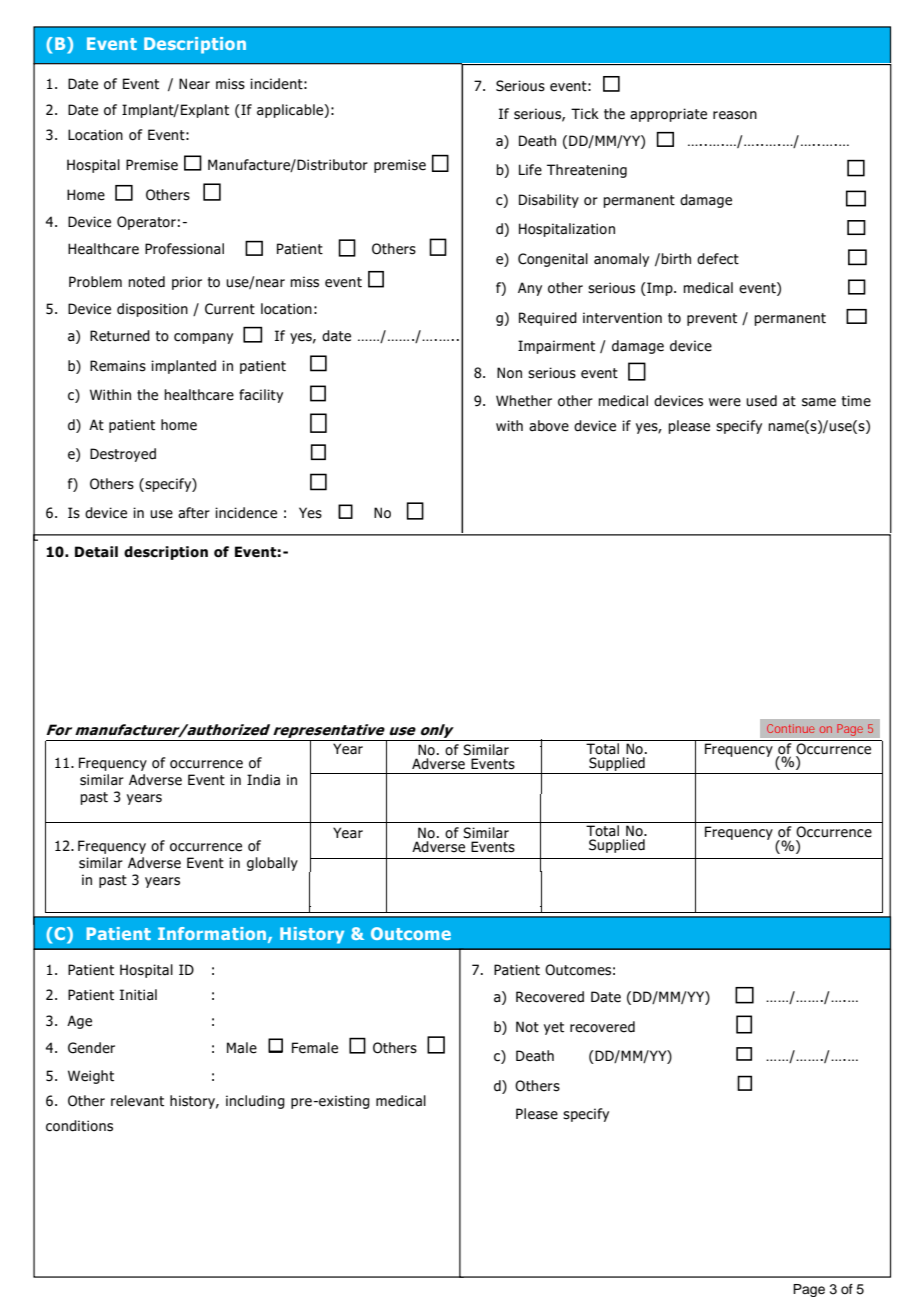 The width and height of the screenshot is (924, 1308). What do you see at coordinates (96, 552) in the screenshot?
I see `Detail` at bounding box center [96, 552].
